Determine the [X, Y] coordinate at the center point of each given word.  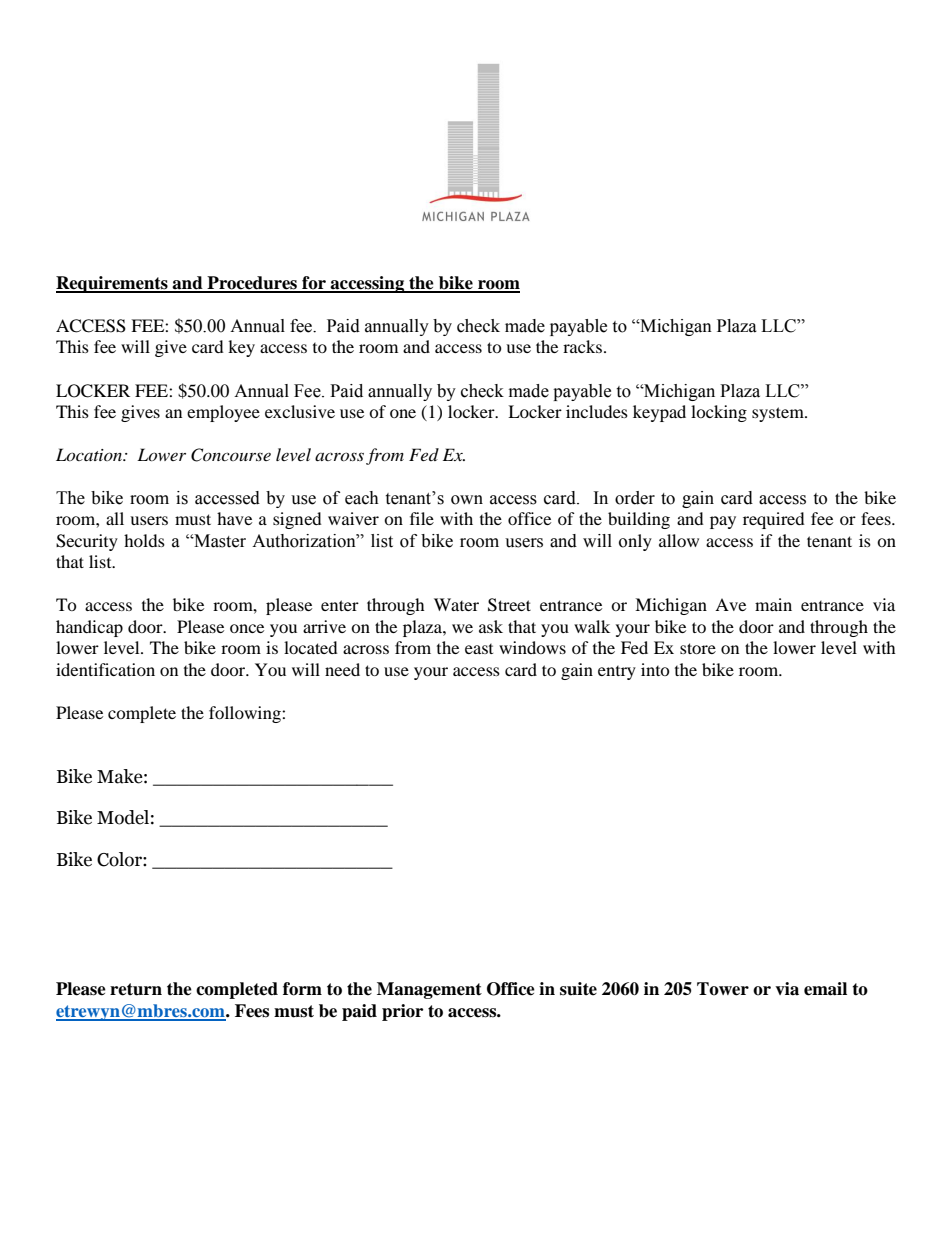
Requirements [113, 284]
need [342, 669]
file [422, 518]
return [136, 989]
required [774, 520]
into [655, 669]
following [246, 714]
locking [719, 413]
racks [582, 346]
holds [144, 540]
